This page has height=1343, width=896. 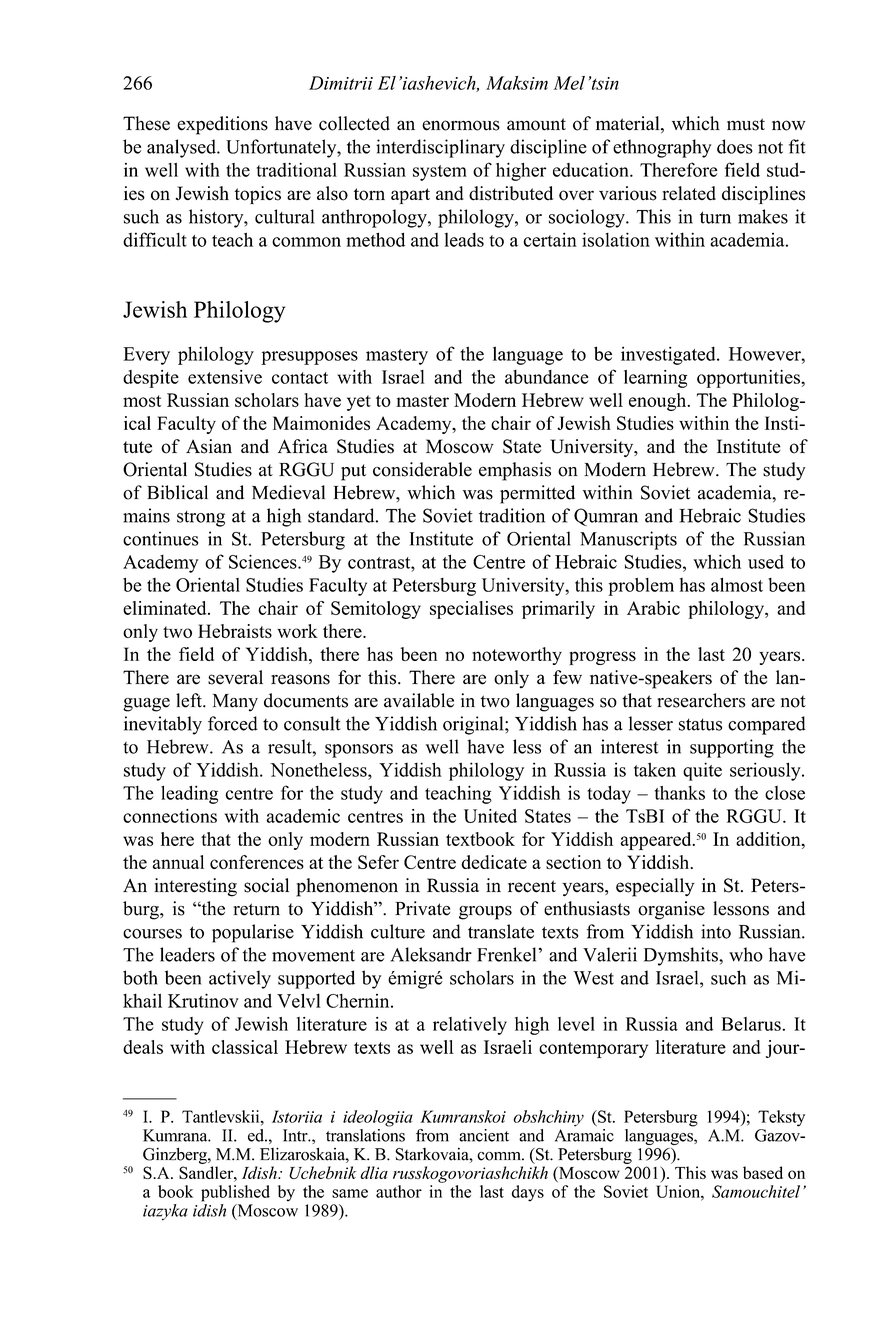 I want to click on published, so click(x=235, y=1193).
